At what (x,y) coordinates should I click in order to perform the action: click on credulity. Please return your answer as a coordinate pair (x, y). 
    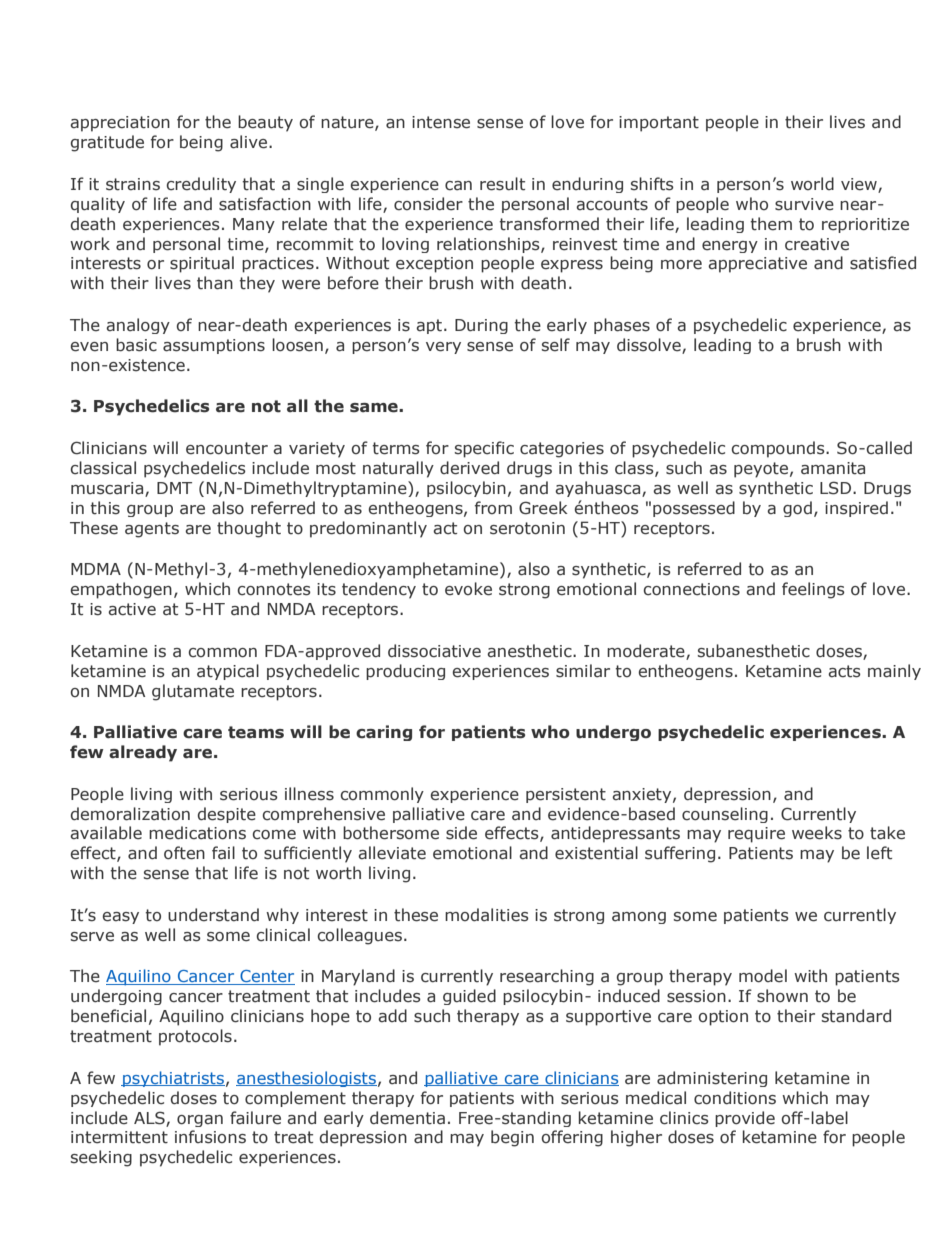
    Looking at the image, I should click on (201, 185).
